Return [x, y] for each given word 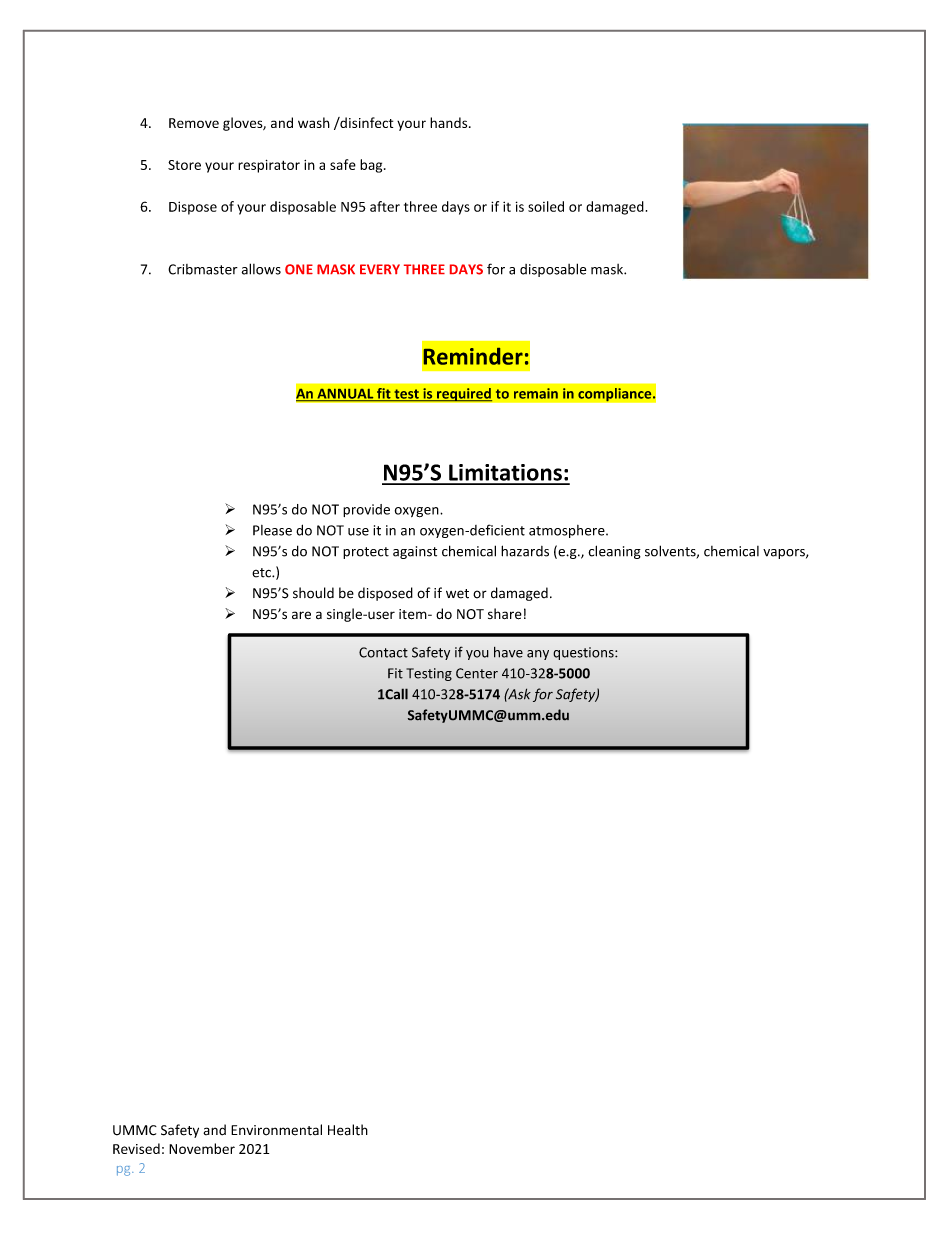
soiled [546, 206]
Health [348, 1130]
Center [477, 673]
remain [536, 393]
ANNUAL [345, 395]
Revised [136, 1148]
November [202, 1148]
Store [184, 165]
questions [584, 653]
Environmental [276, 1130]
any [538, 655]
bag [372, 166]
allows [261, 269]
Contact [383, 652]
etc [262, 573]
